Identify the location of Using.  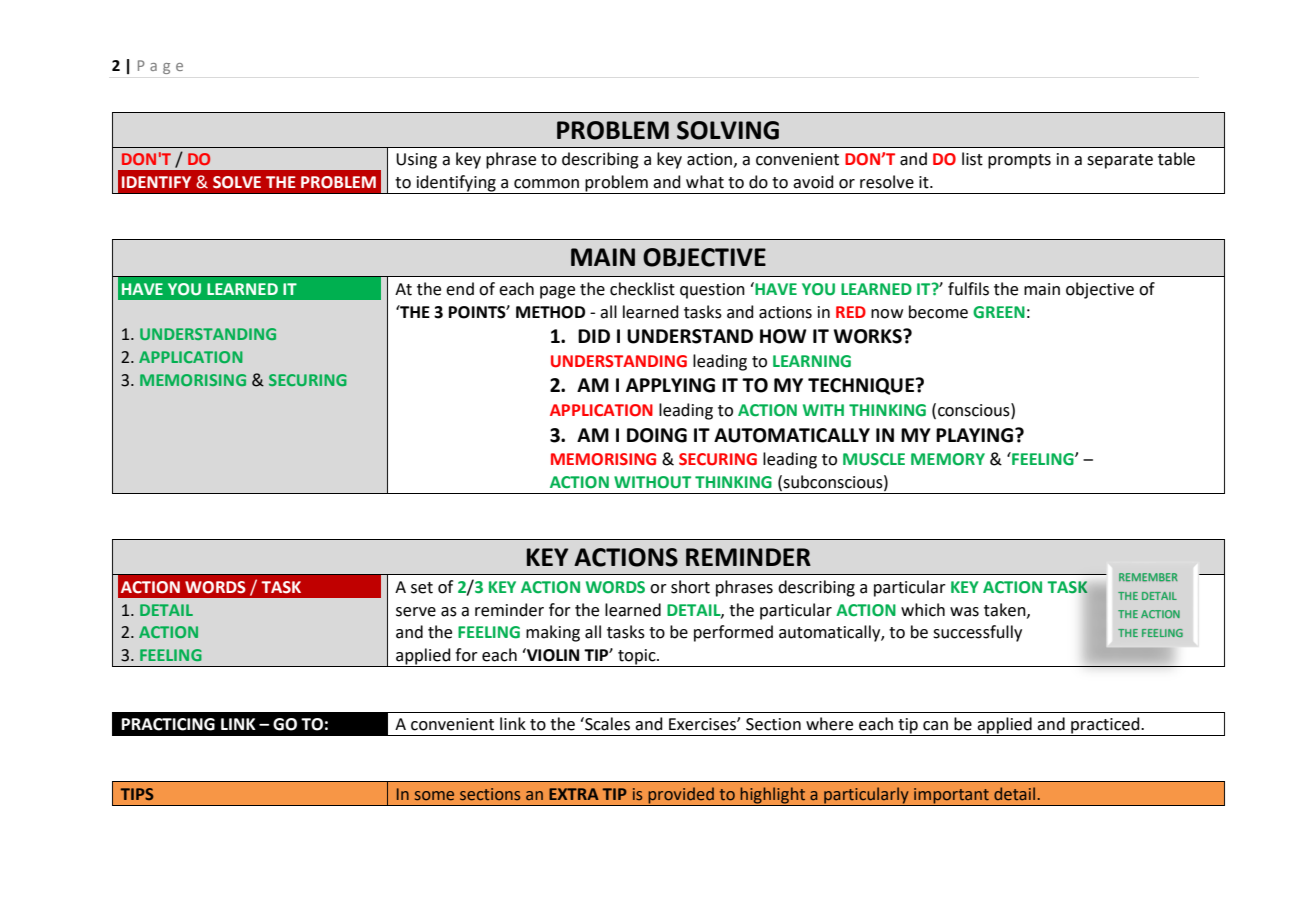
(416, 161).
